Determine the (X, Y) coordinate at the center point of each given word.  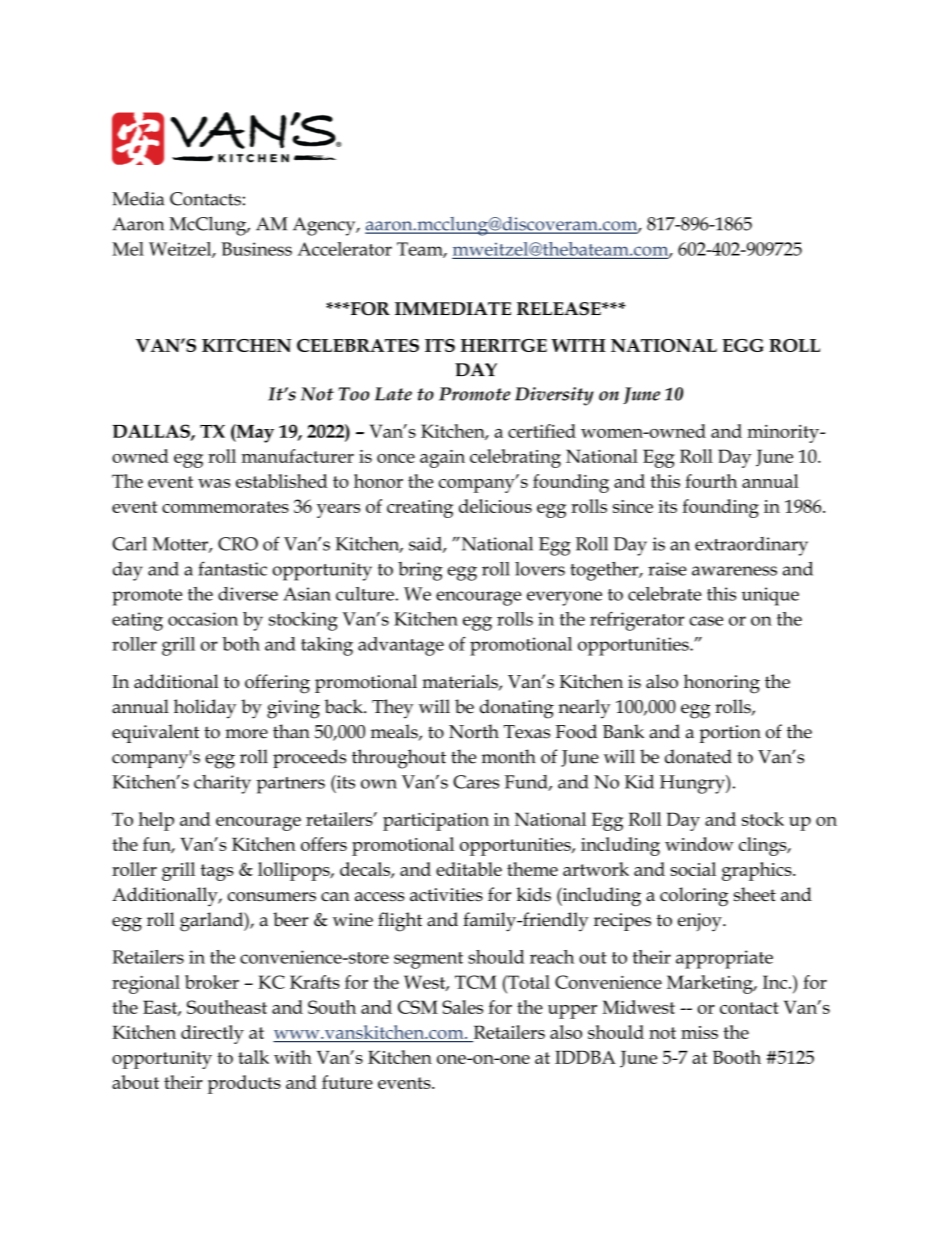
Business (256, 249)
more (246, 734)
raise (667, 569)
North (474, 731)
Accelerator (344, 249)
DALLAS (152, 432)
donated (698, 756)
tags (217, 872)
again (442, 459)
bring (420, 571)
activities (446, 894)
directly (212, 1034)
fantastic (232, 568)
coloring (694, 897)
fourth (711, 481)
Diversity (554, 396)
